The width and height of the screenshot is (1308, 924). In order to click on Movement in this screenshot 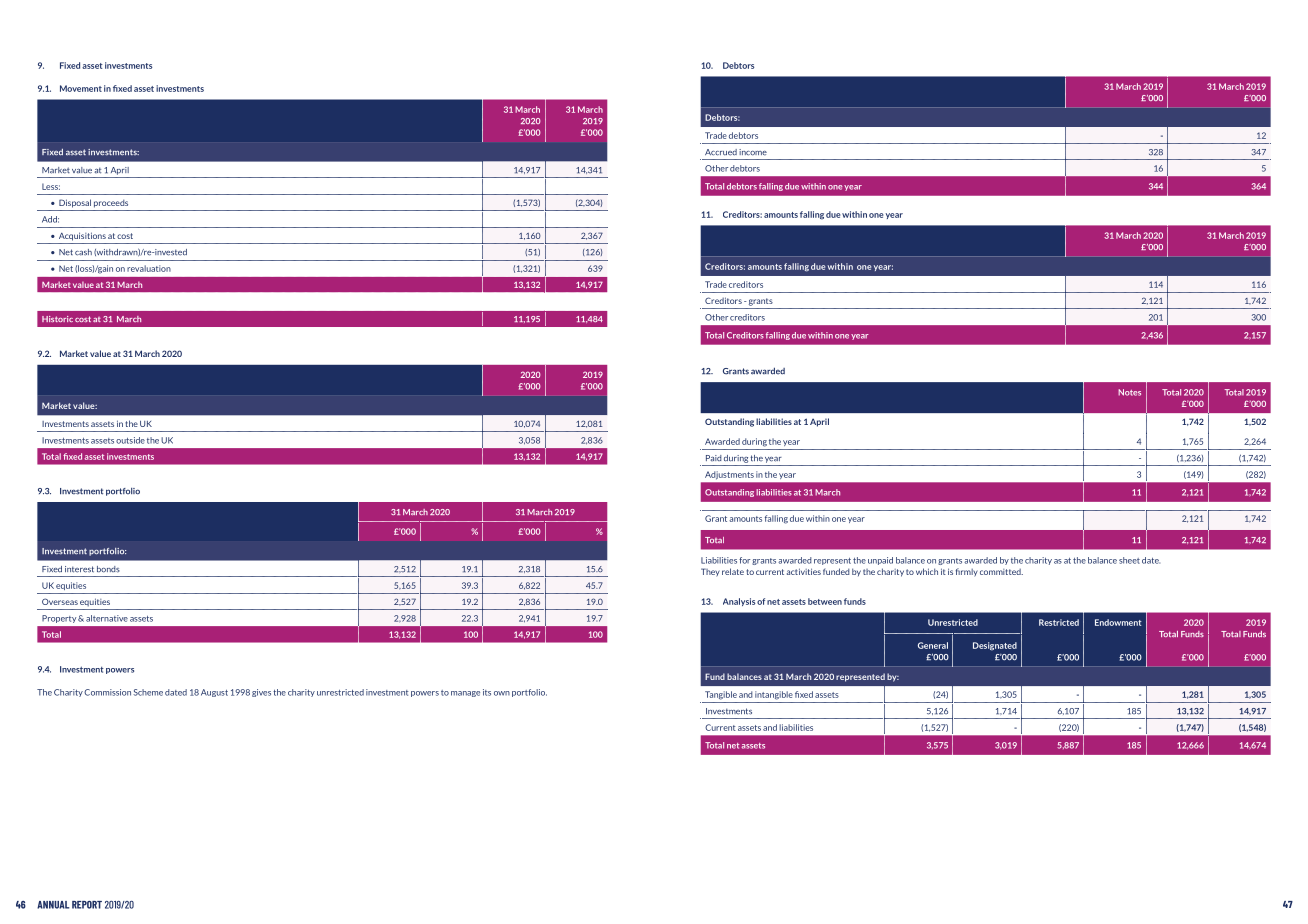, I will do `click(81, 88)`.
